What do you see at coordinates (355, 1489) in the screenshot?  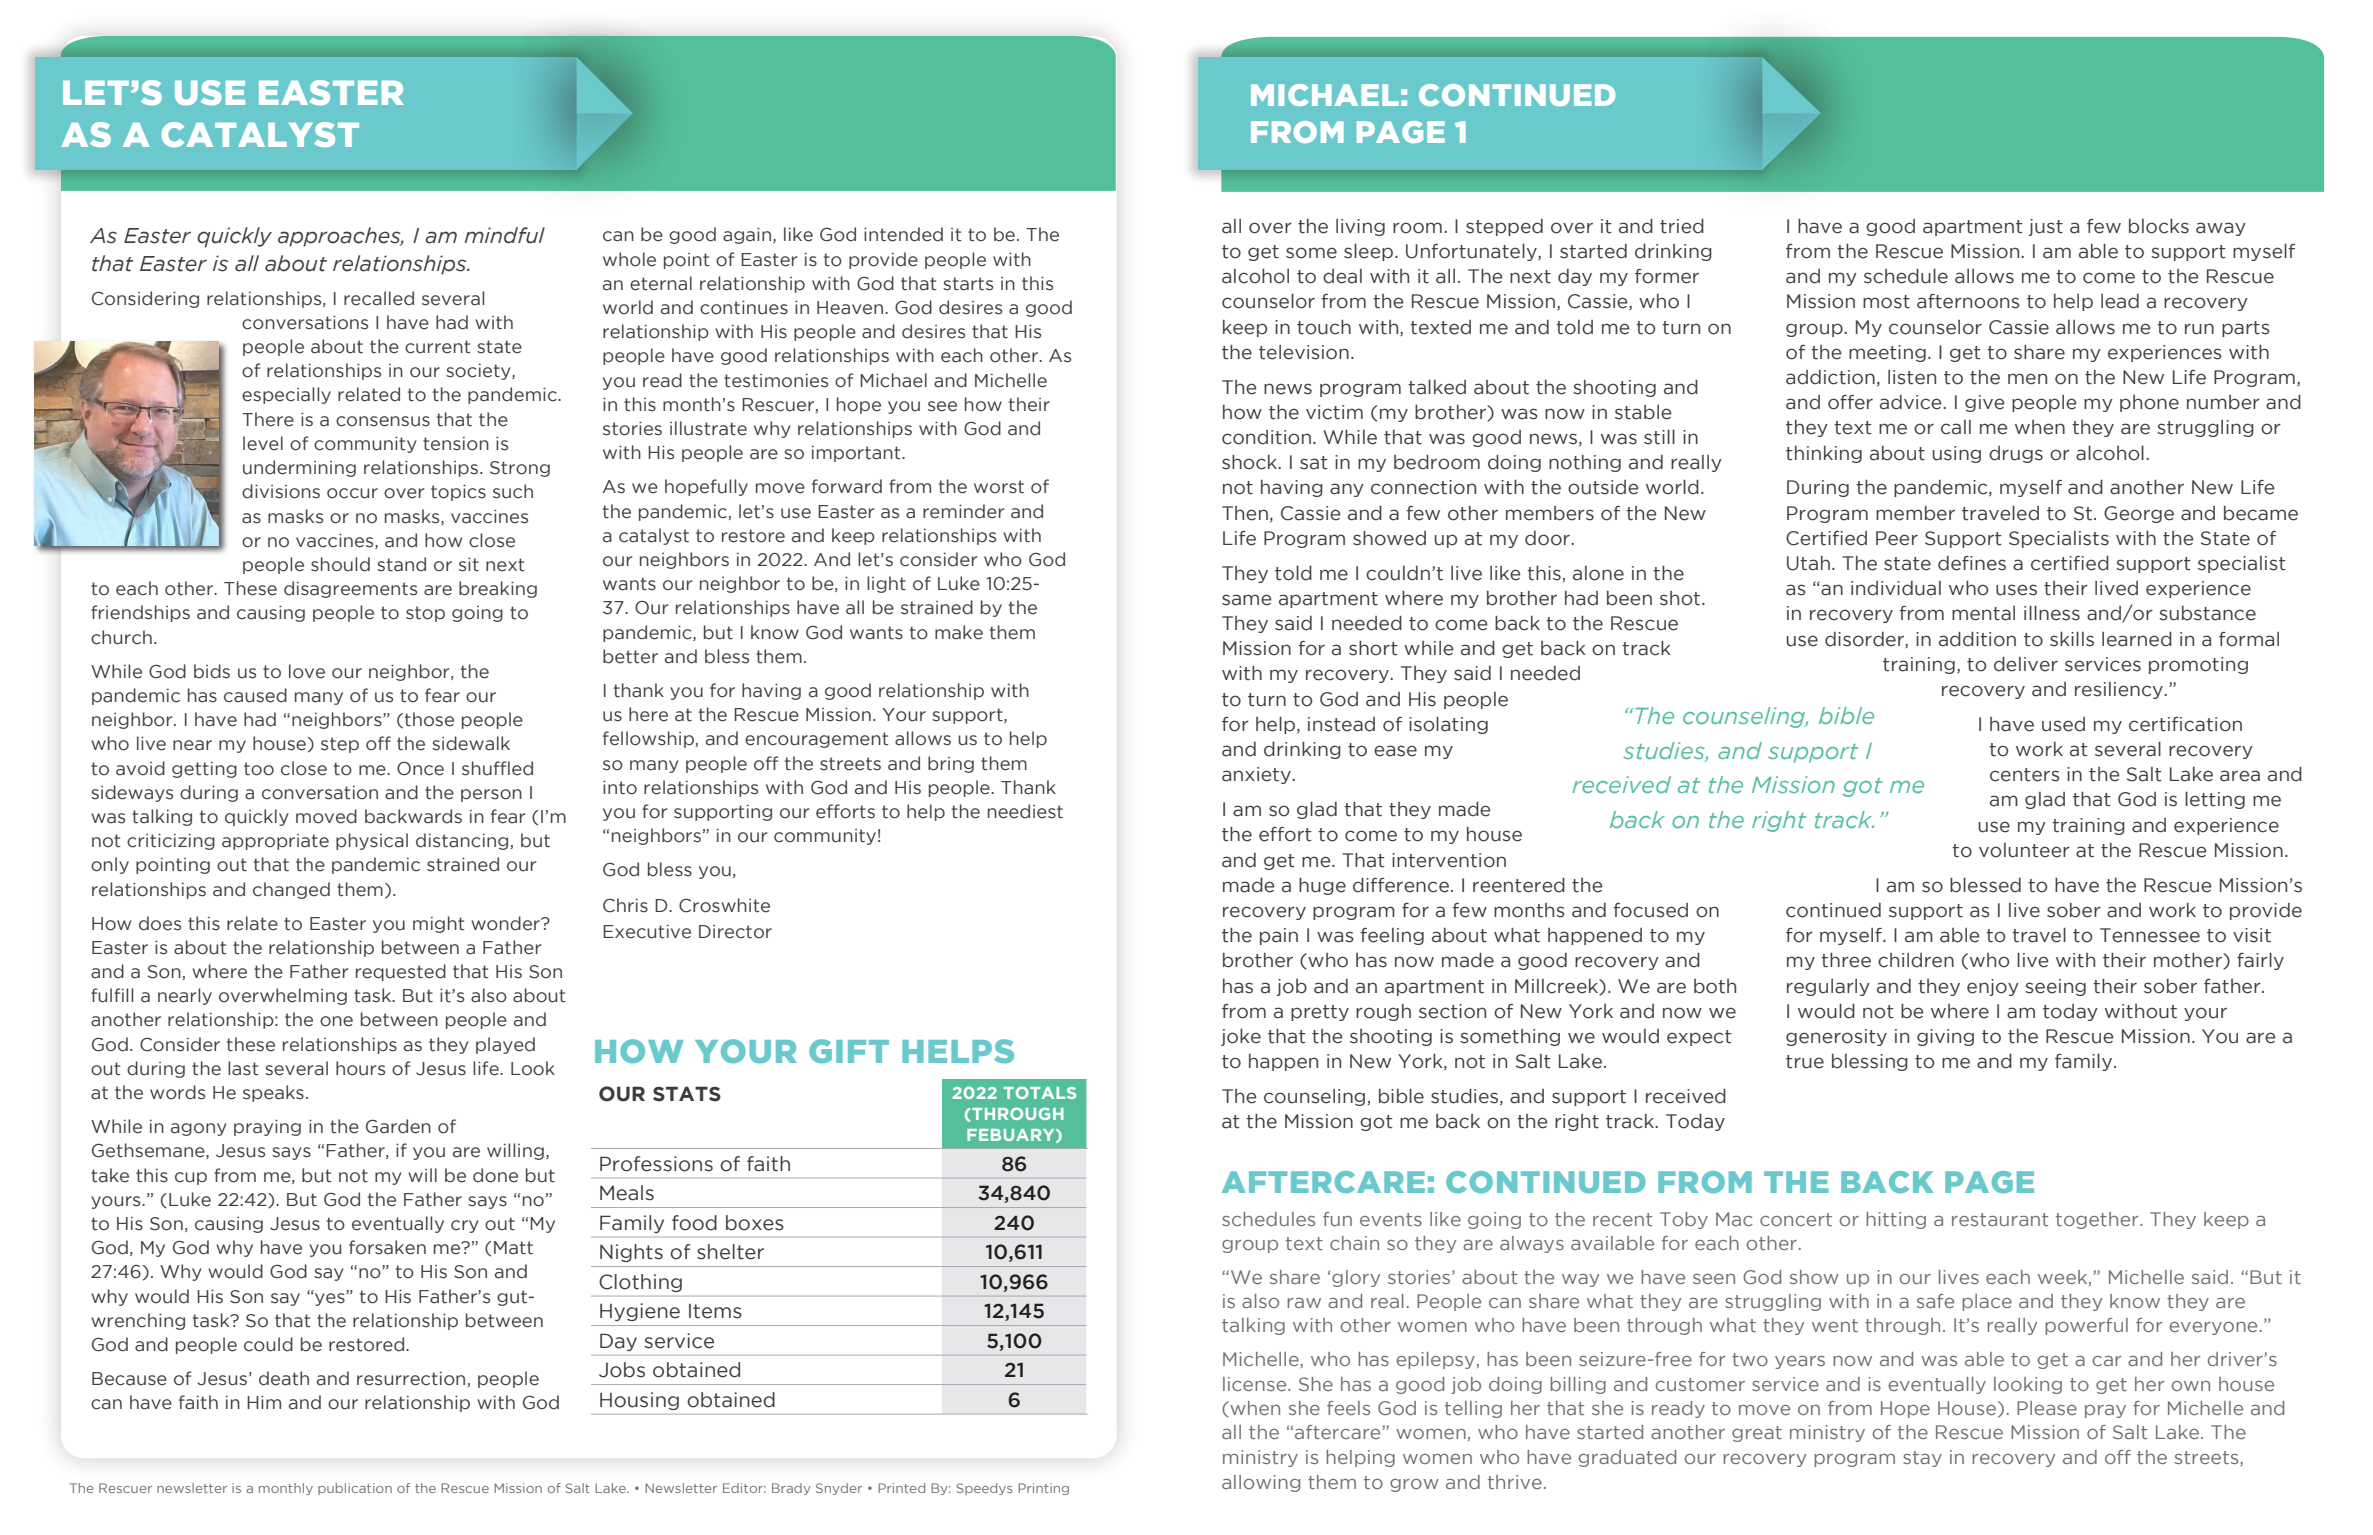 I see `publication` at bounding box center [355, 1489].
